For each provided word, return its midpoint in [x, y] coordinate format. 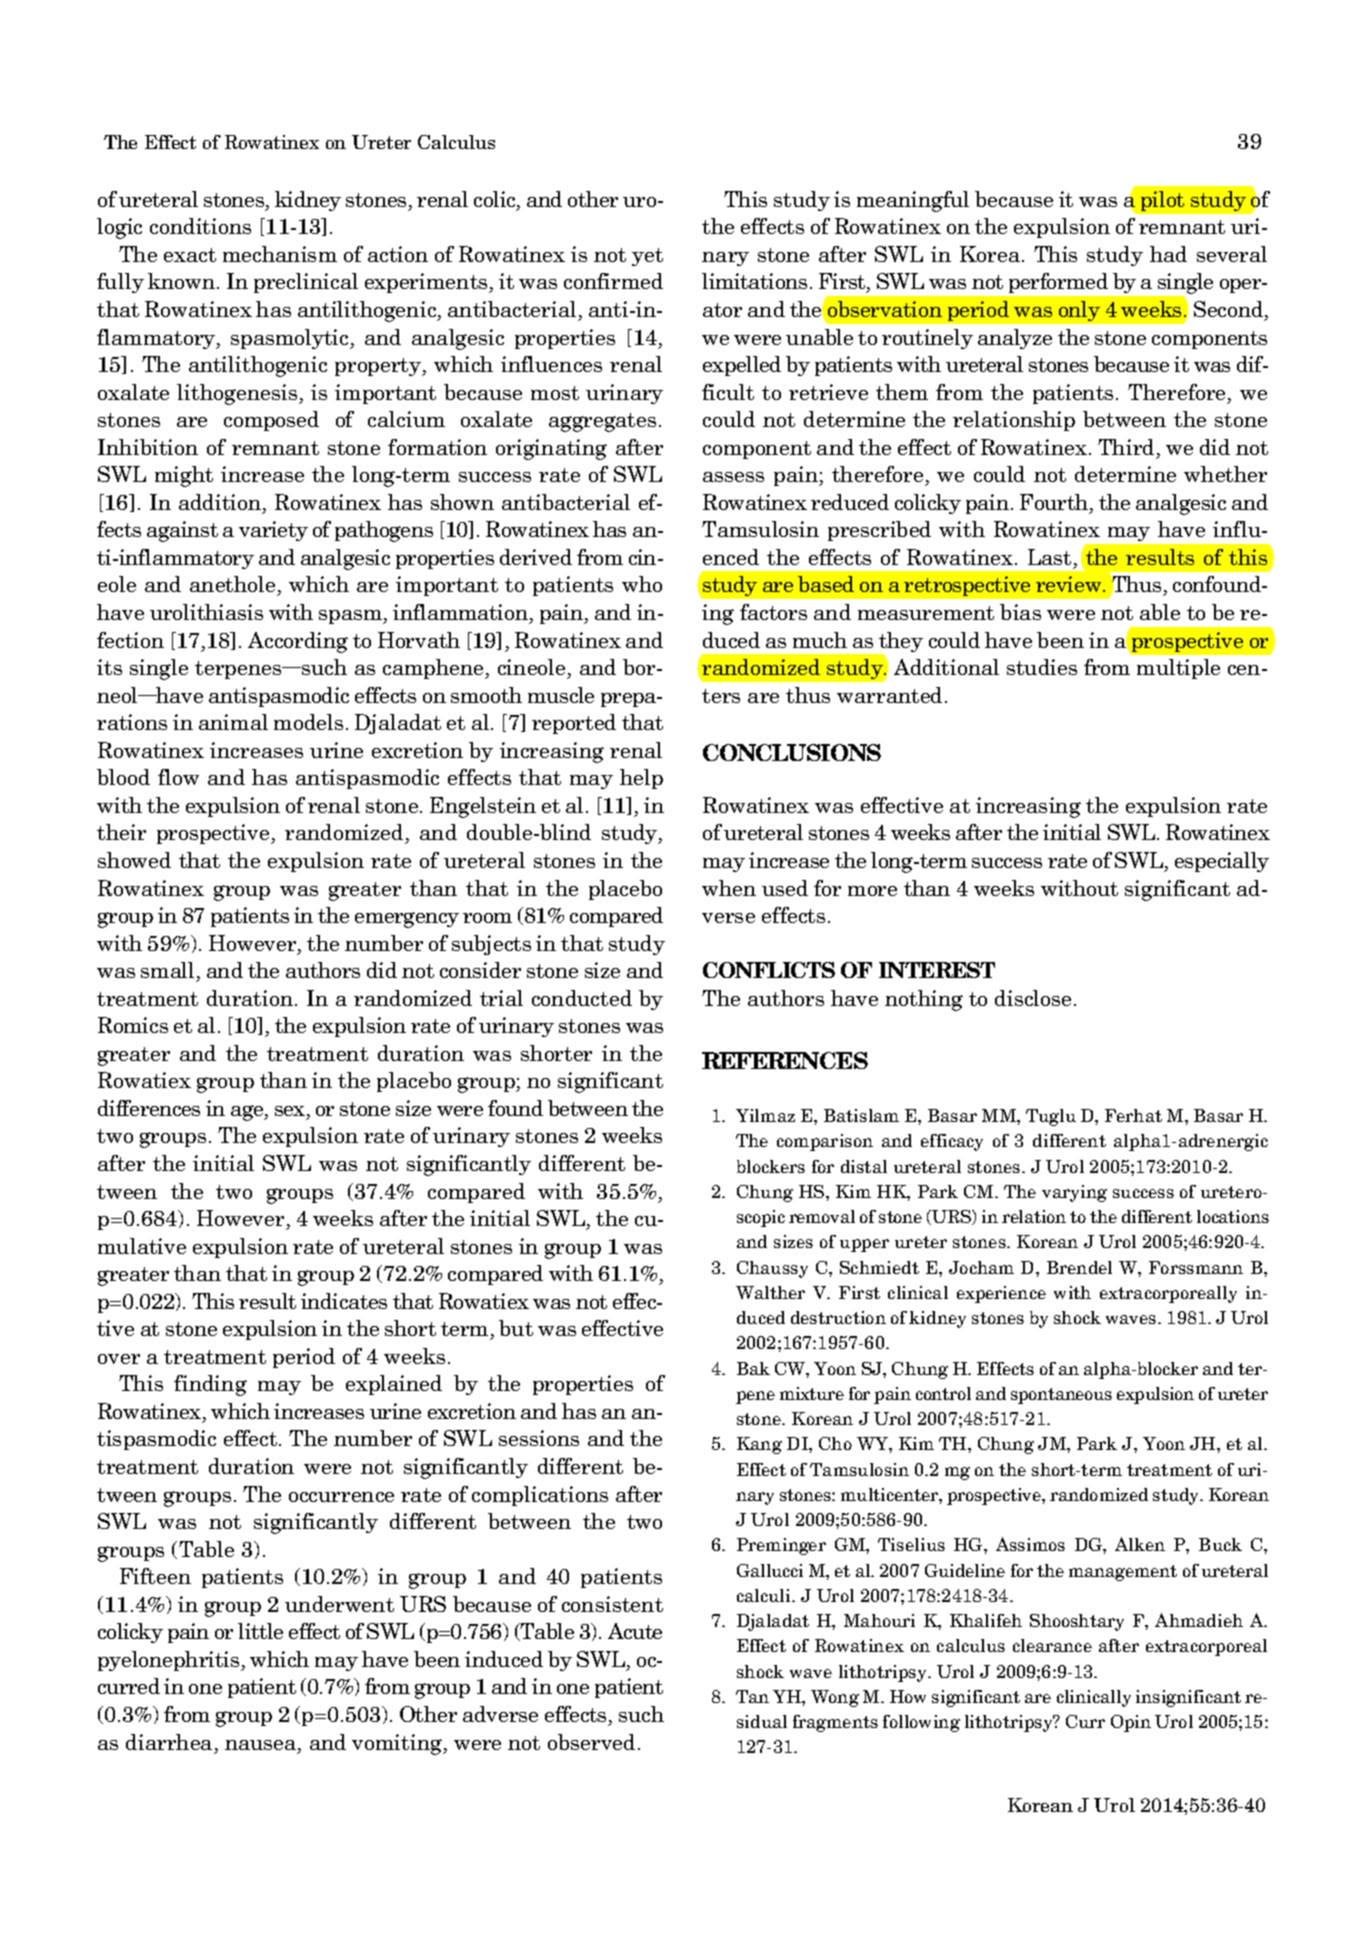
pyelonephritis [170, 1661]
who [642, 584]
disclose [1033, 998]
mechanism [280, 254]
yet [647, 257]
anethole [234, 586]
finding [210, 1385]
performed [1058, 283]
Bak [753, 1368]
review [1070, 584]
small [167, 970]
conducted [582, 998]
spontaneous [1061, 1396]
